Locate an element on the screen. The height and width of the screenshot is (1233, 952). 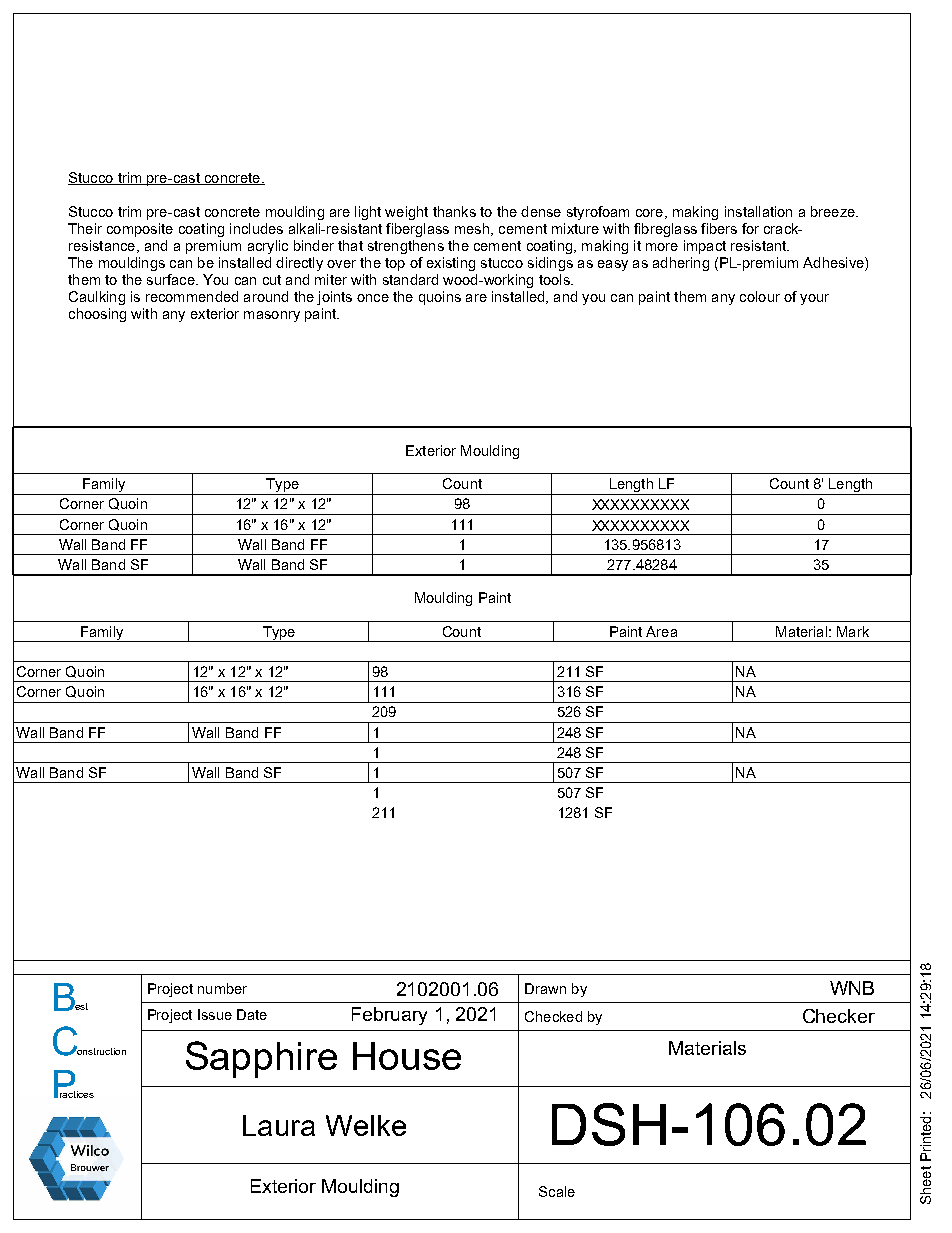
number is located at coordinates (222, 988).
